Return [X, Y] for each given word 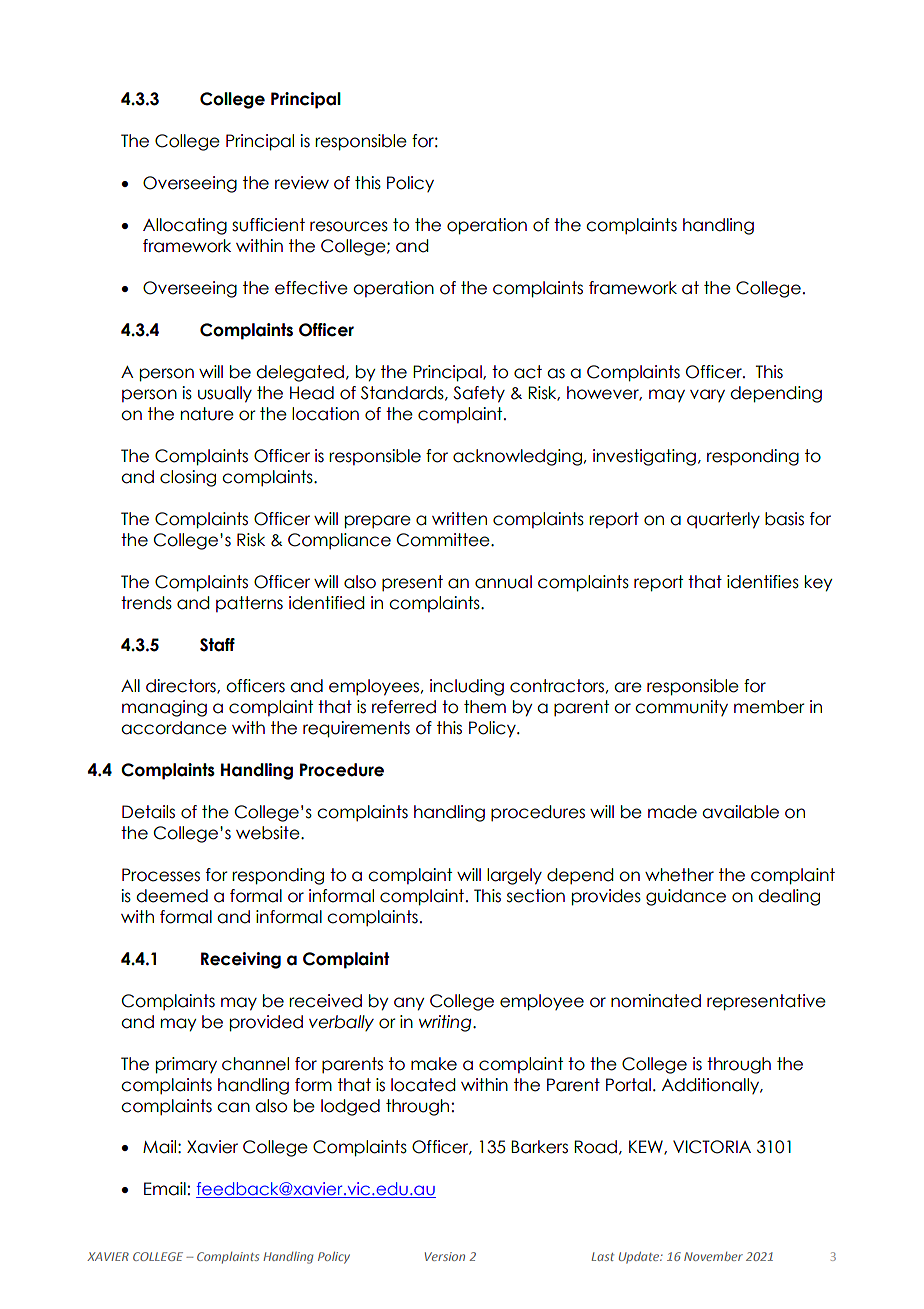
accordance [174, 728]
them [485, 707]
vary [707, 395]
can [233, 1107]
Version [445, 1256]
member [769, 707]
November [713, 1256]
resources [349, 226]
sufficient [268, 225]
